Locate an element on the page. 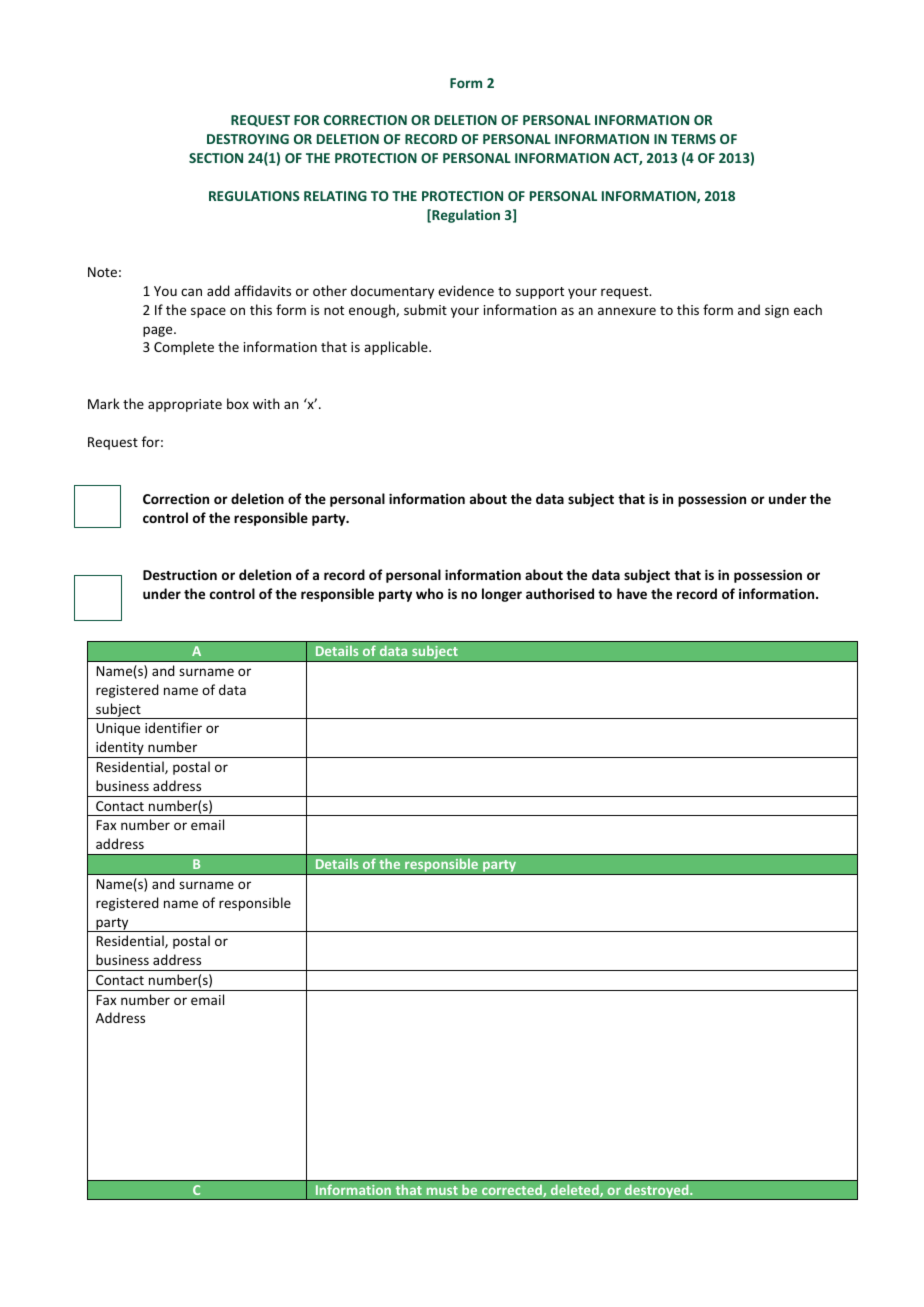 The image size is (924, 1307). must is located at coordinates (442, 1190).
